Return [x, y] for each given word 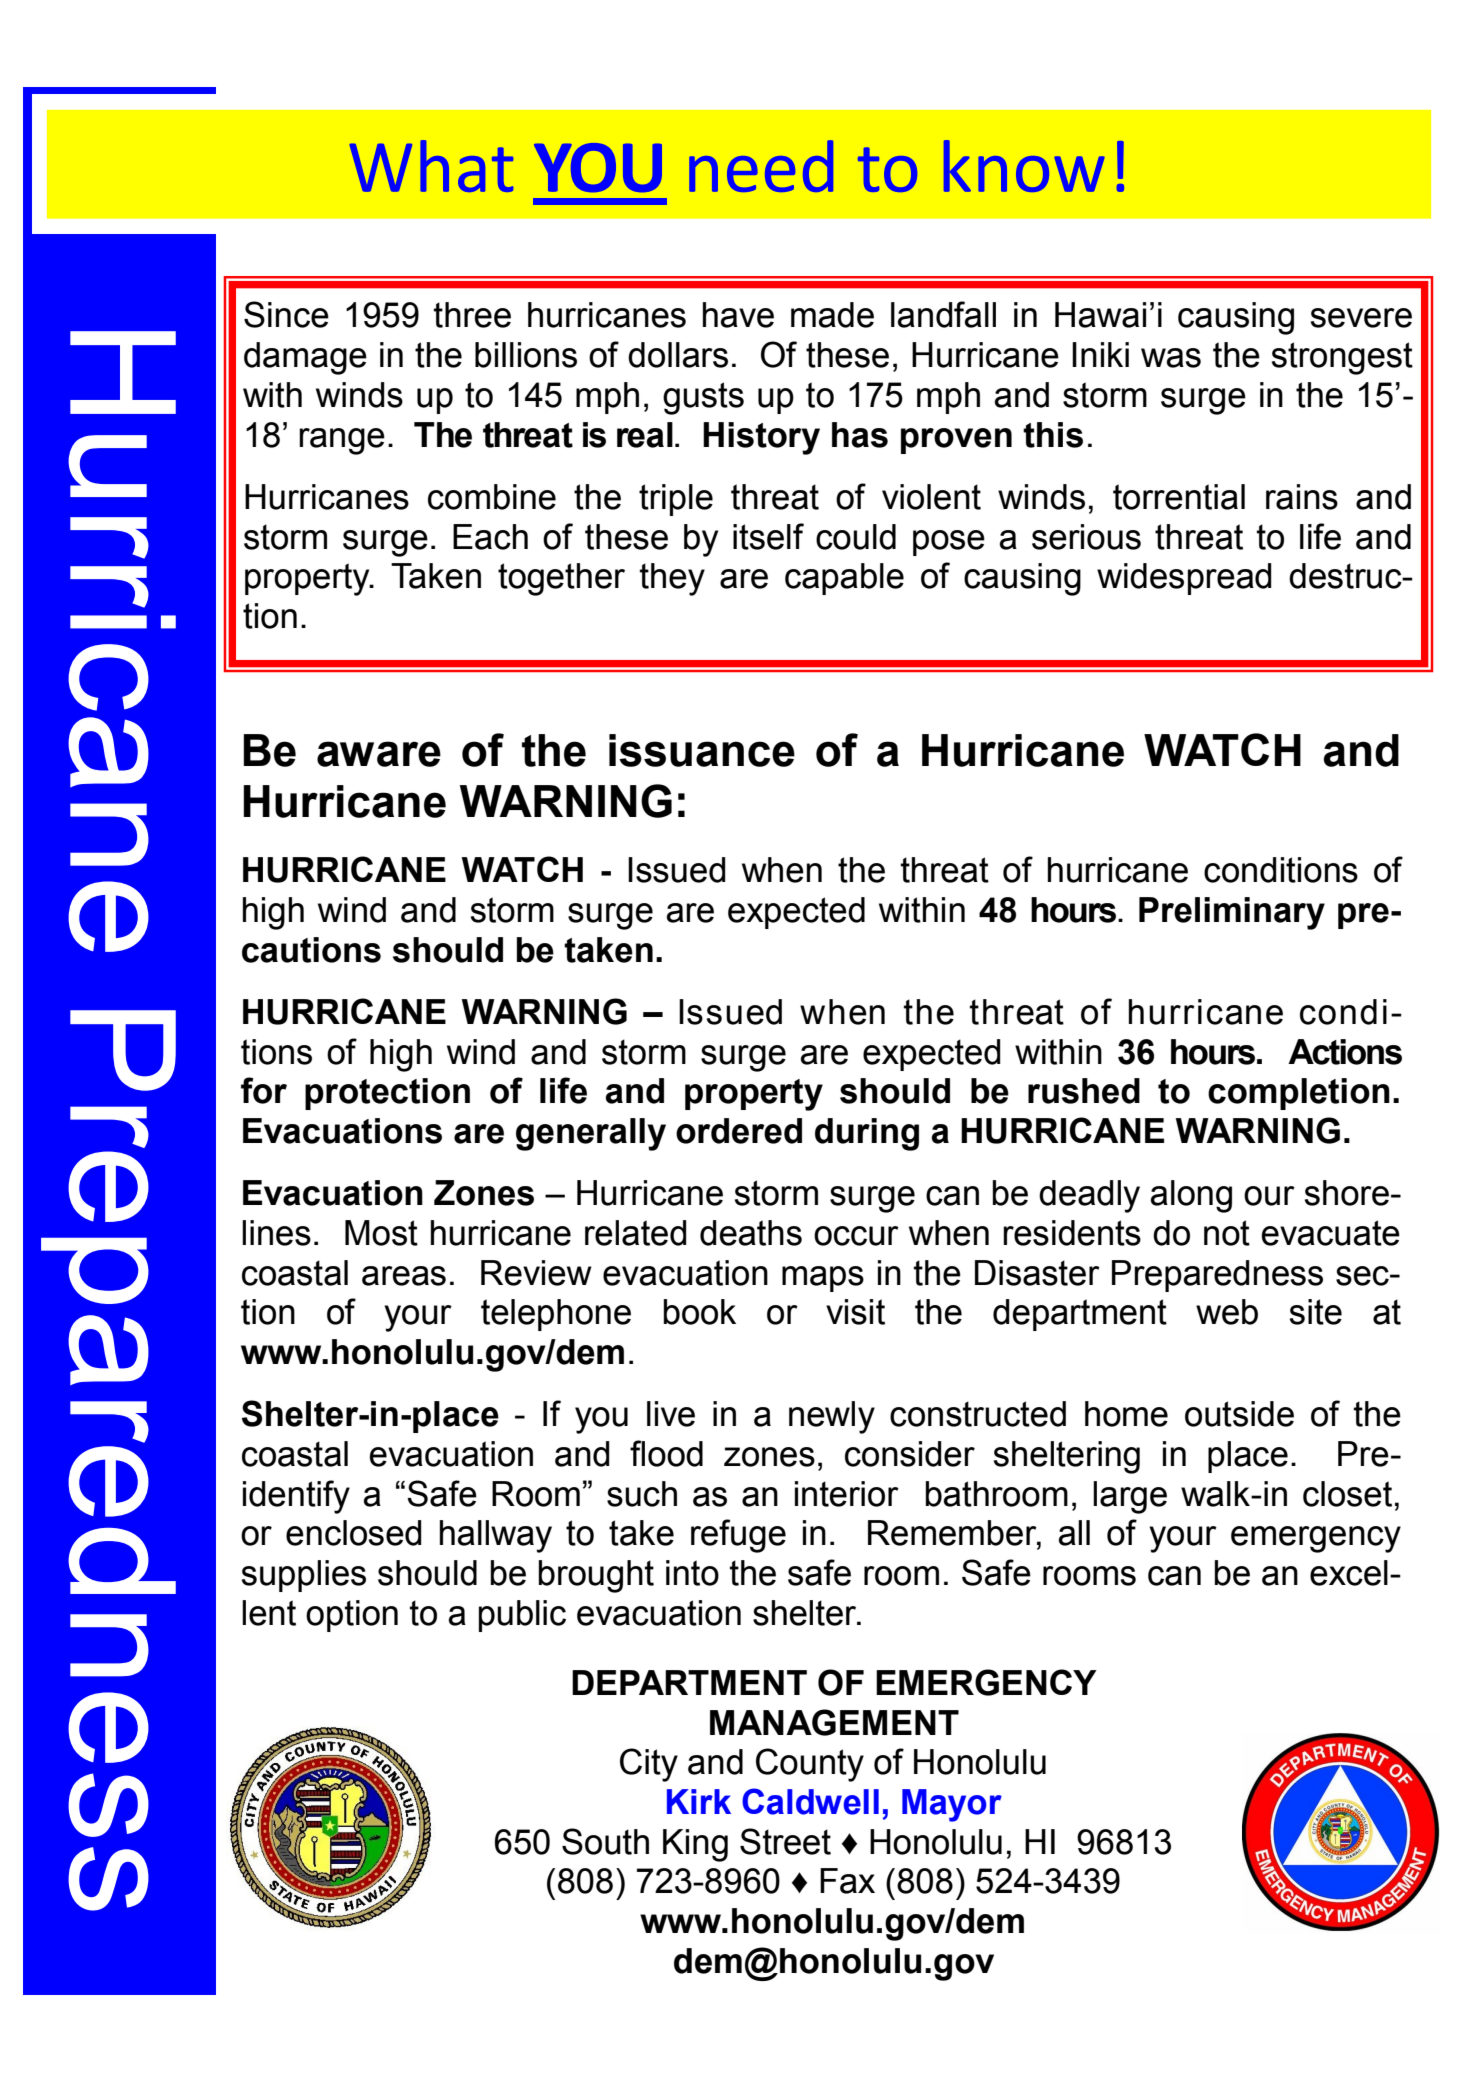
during [867, 1134]
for [264, 1090]
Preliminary [1232, 913]
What [431, 166]
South [605, 1841]
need [761, 166]
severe [1361, 318]
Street [785, 1841]
